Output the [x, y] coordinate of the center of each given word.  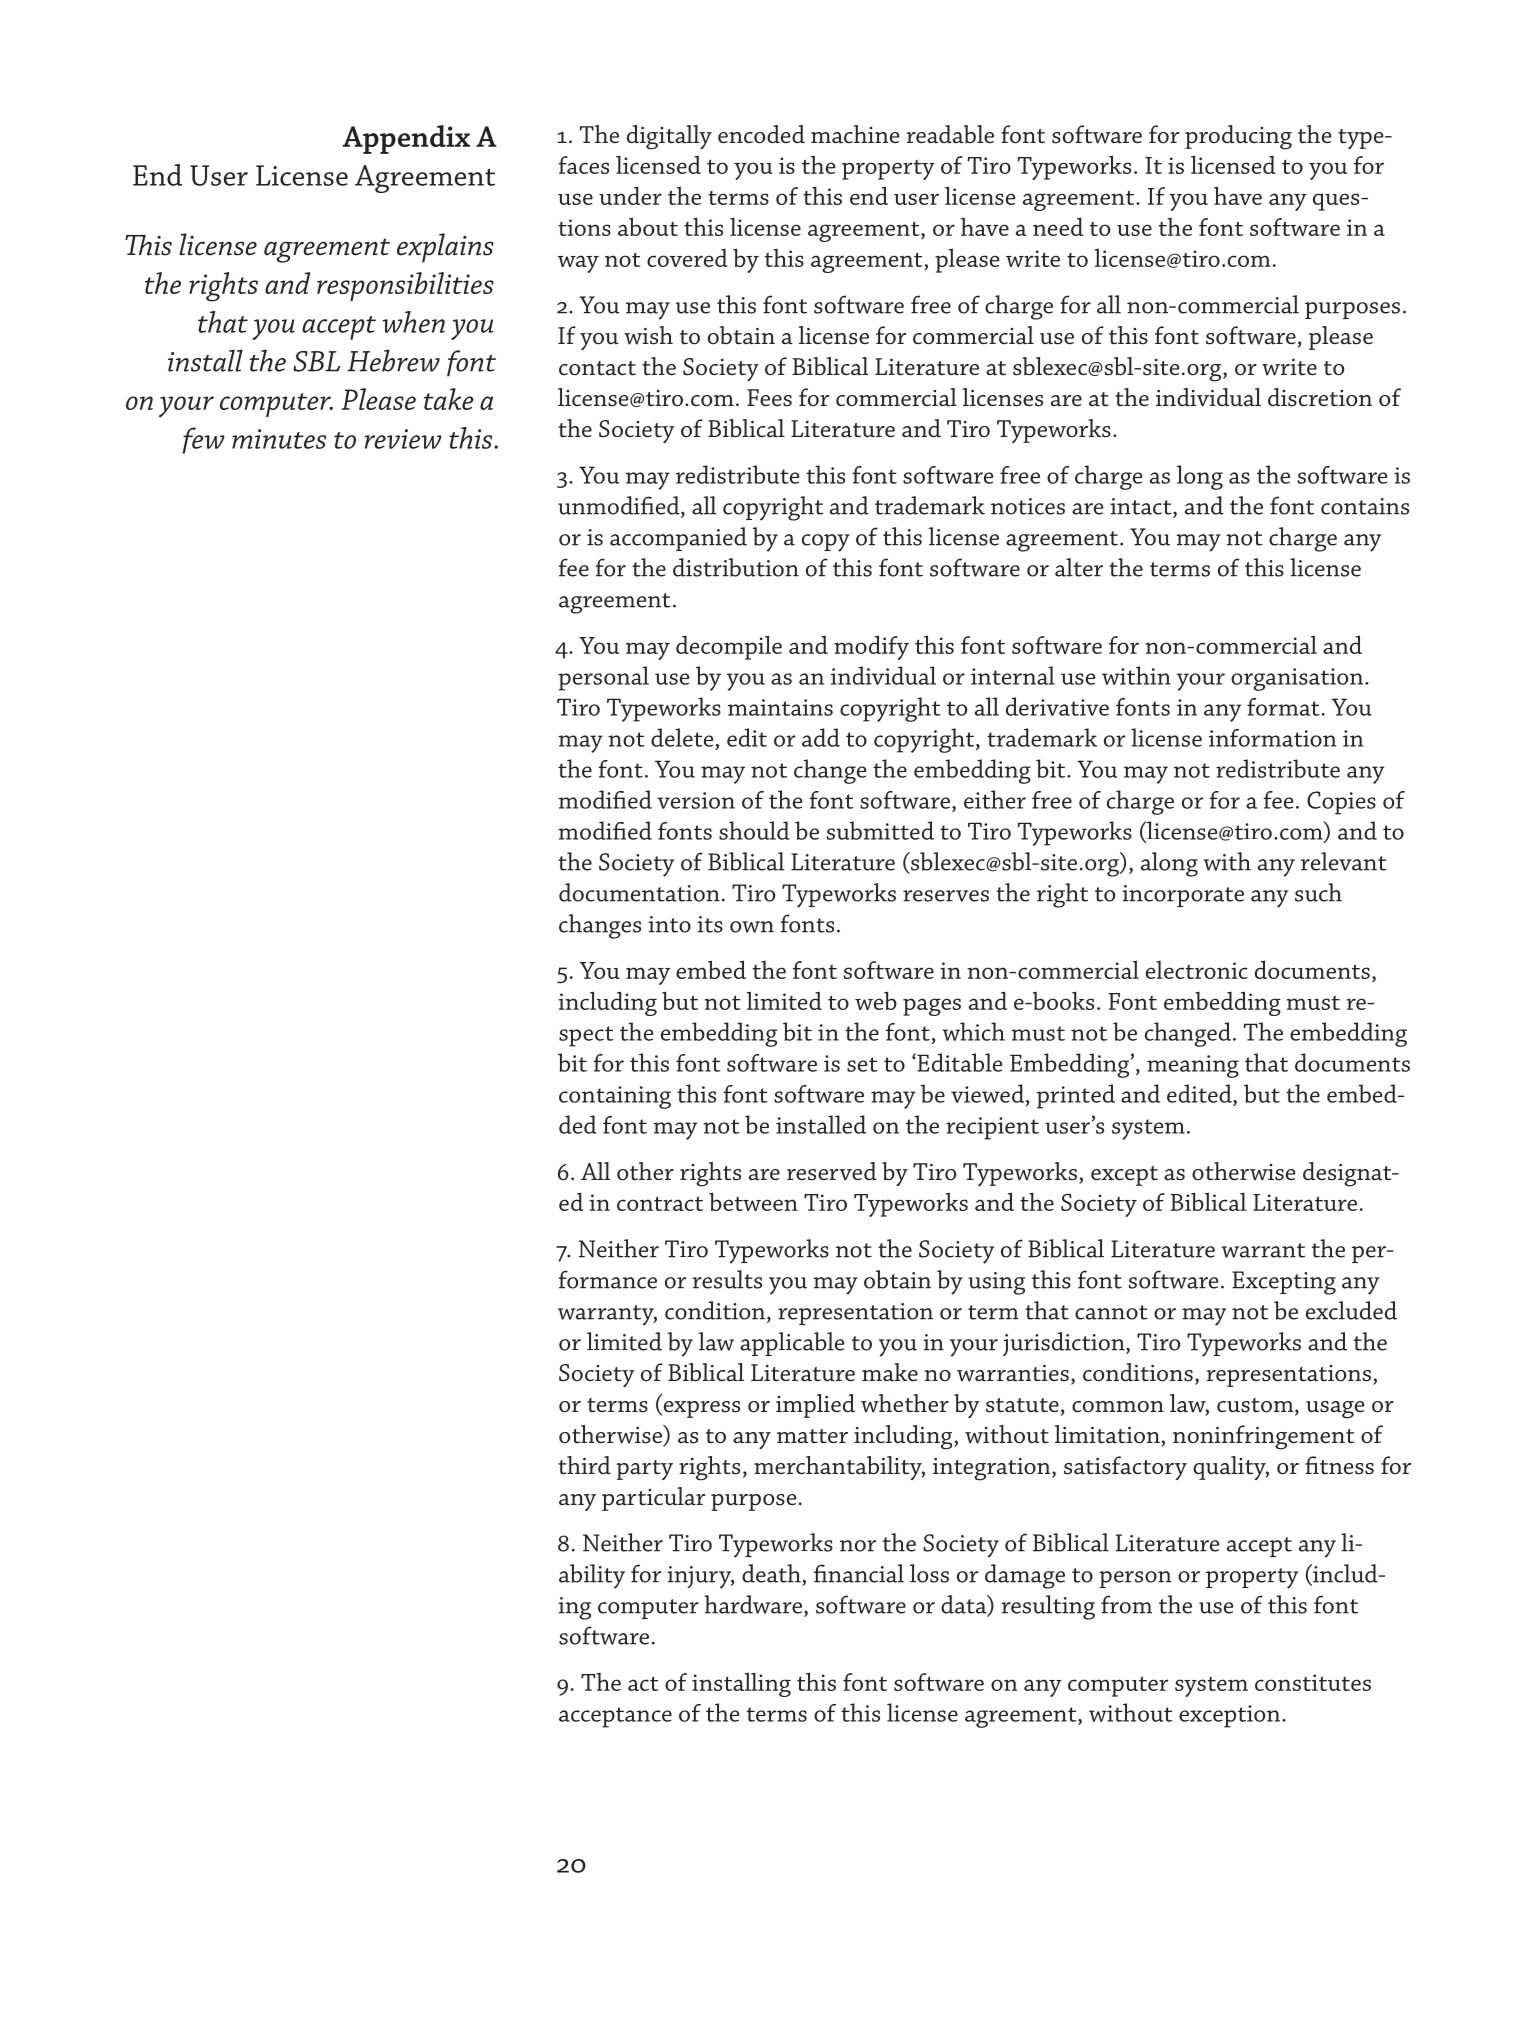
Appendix [406, 139]
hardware [753, 1604]
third [584, 1465]
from [1126, 1604]
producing [1238, 137]
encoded [761, 134]
